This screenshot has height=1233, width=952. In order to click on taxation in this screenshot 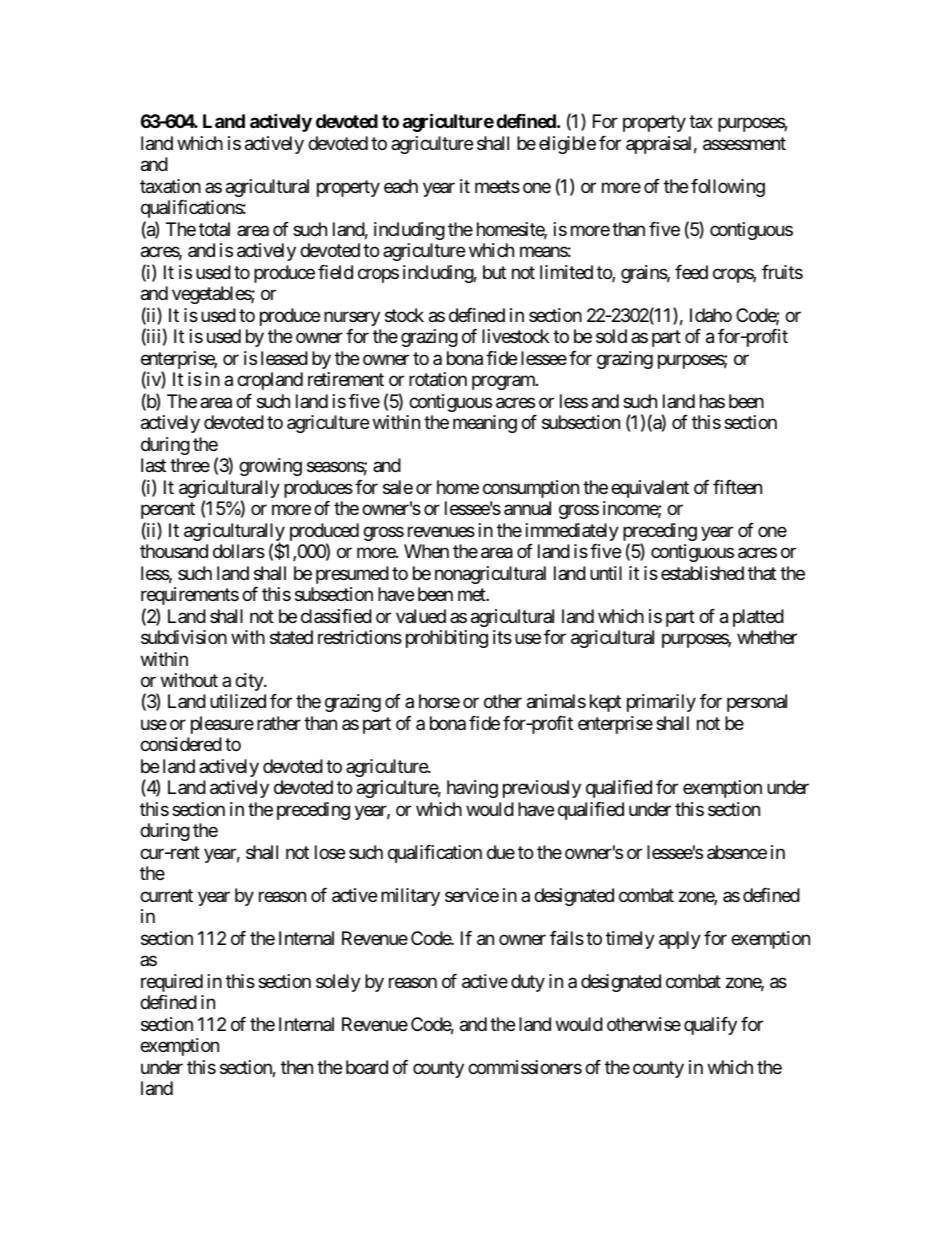, I will do `click(170, 186)`.
